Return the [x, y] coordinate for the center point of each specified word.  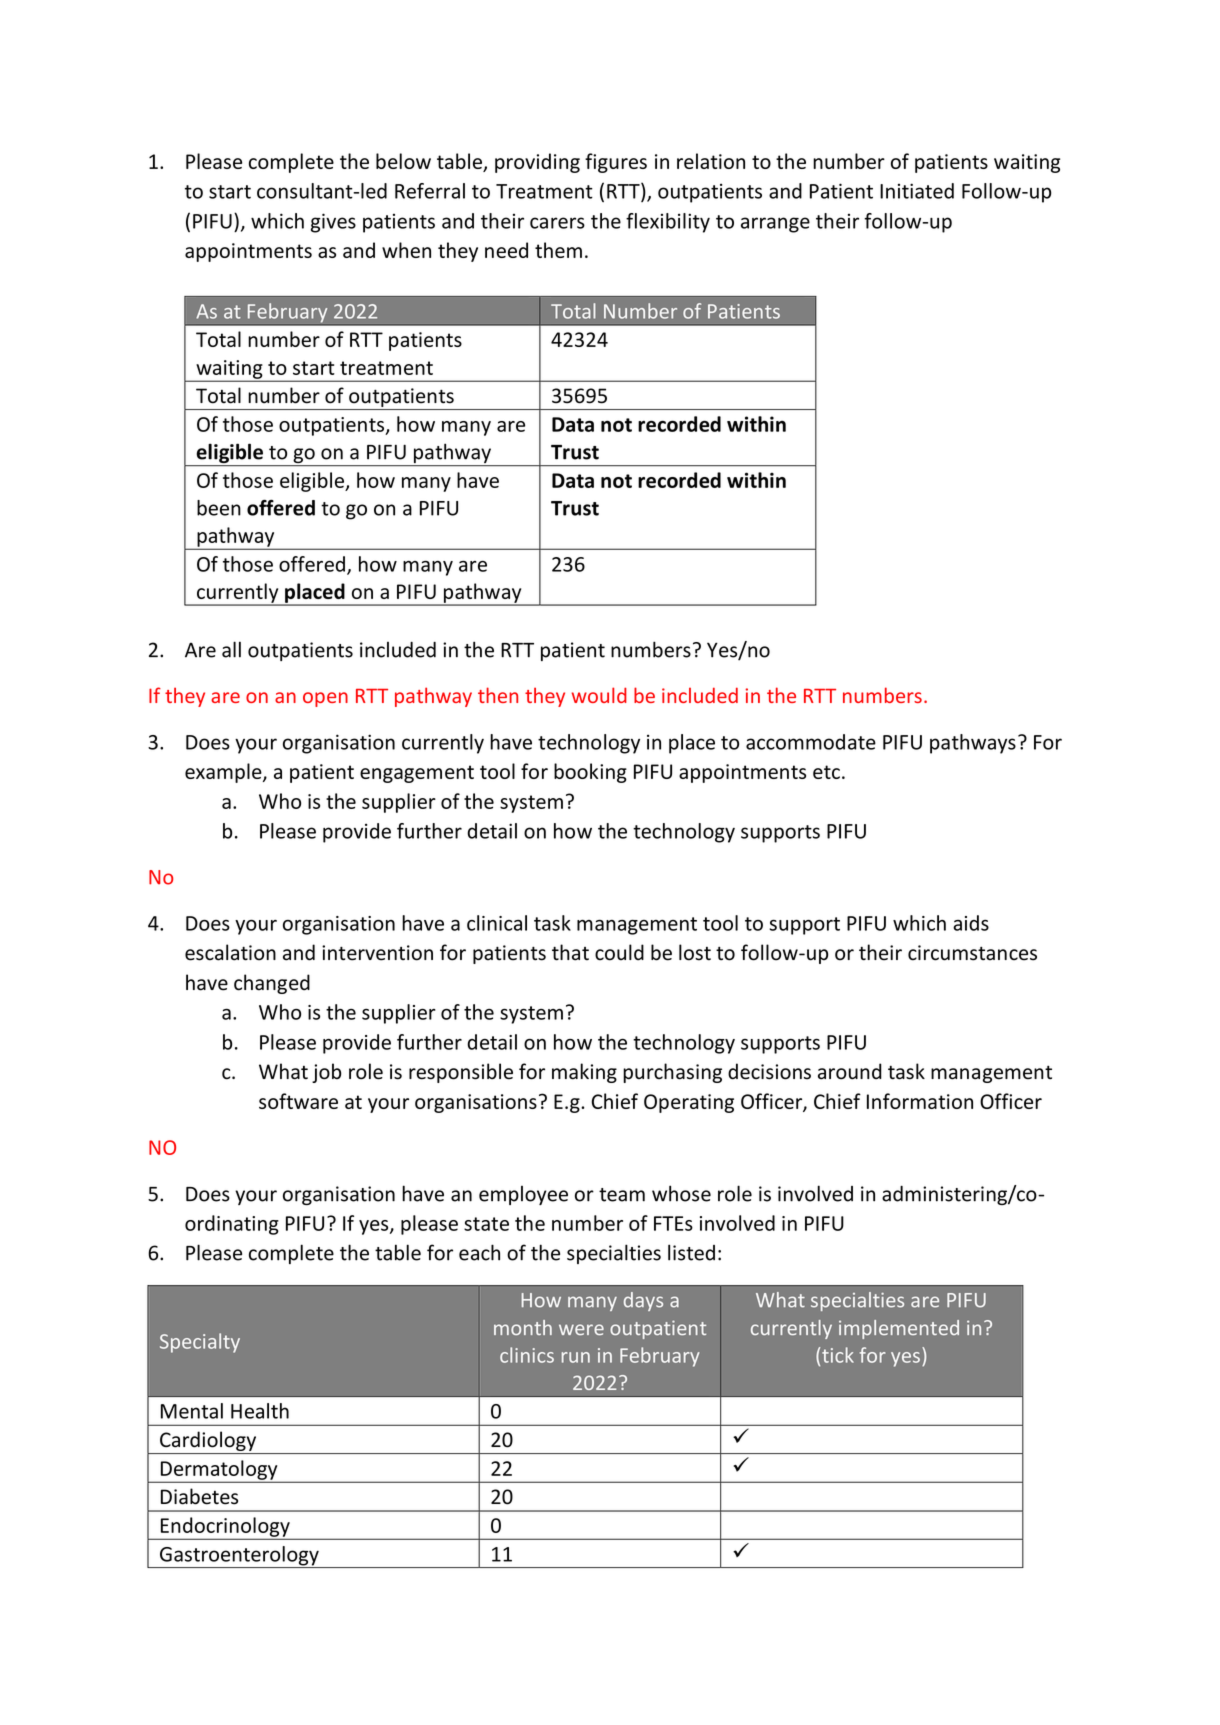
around [850, 1071]
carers [557, 223]
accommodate [811, 742]
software [298, 1101]
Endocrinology [225, 1528]
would [599, 695]
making [584, 1073]
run [576, 1357]
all [231, 649]
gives [333, 223]
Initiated [917, 191]
